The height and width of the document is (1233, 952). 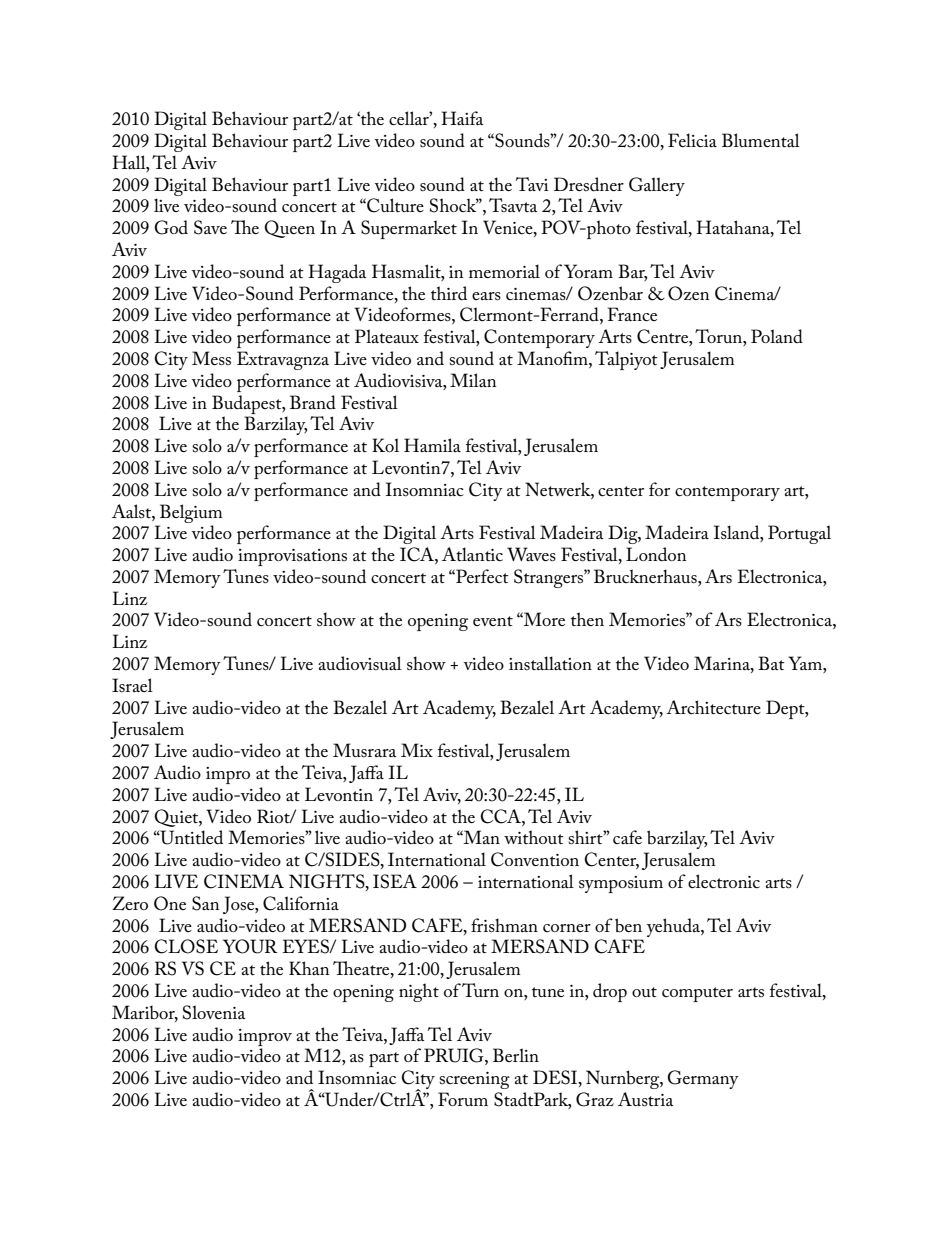 I want to click on Hamila, so click(x=432, y=445).
